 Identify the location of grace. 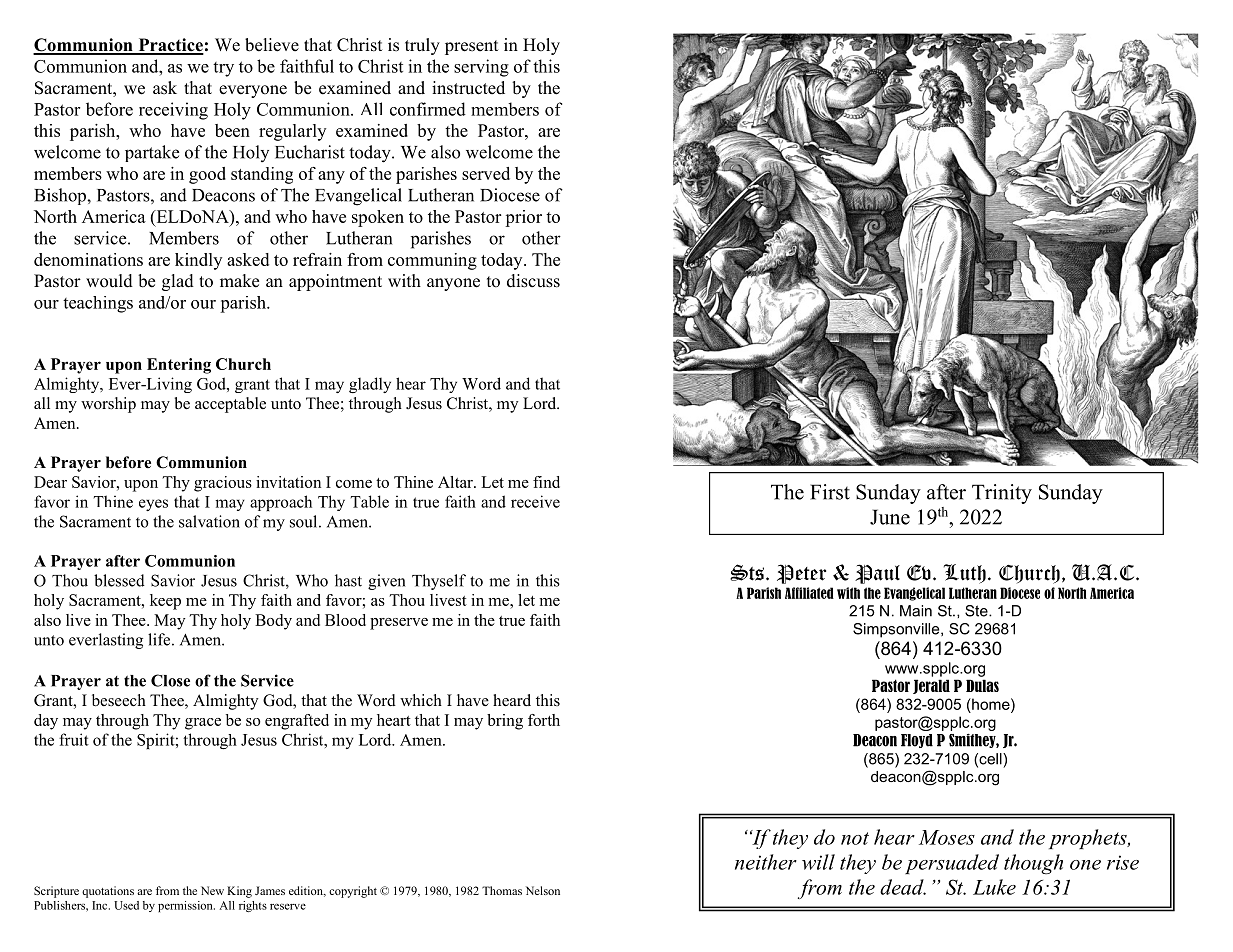
(203, 724).
